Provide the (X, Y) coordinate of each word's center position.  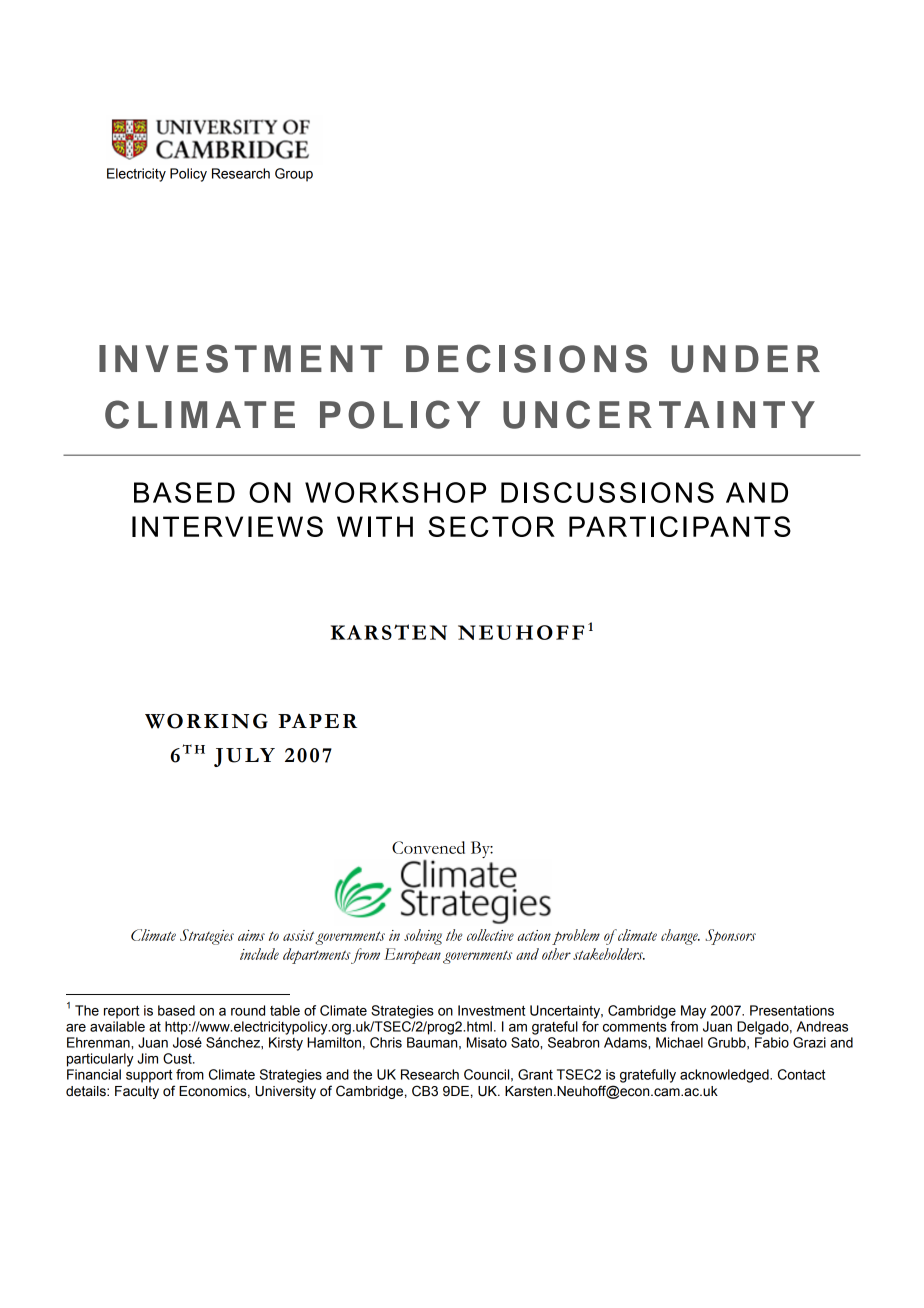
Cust (178, 1058)
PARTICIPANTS (680, 526)
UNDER (746, 359)
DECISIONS (526, 358)
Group (294, 175)
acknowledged (725, 1076)
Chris (386, 1042)
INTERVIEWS (227, 526)
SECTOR (491, 526)
